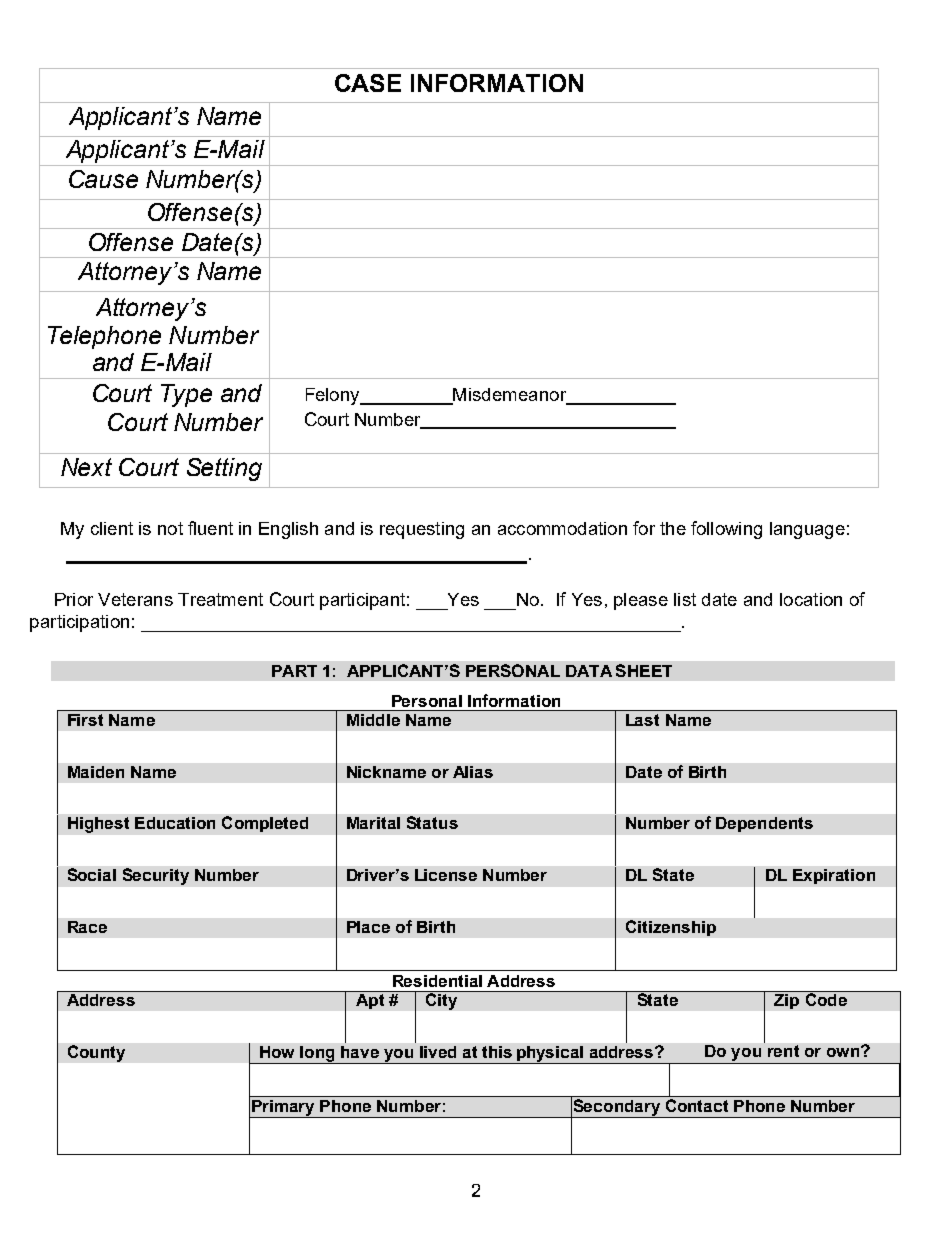 This screenshot has height=1233, width=952. What do you see at coordinates (175, 823) in the screenshot?
I see `Education` at bounding box center [175, 823].
